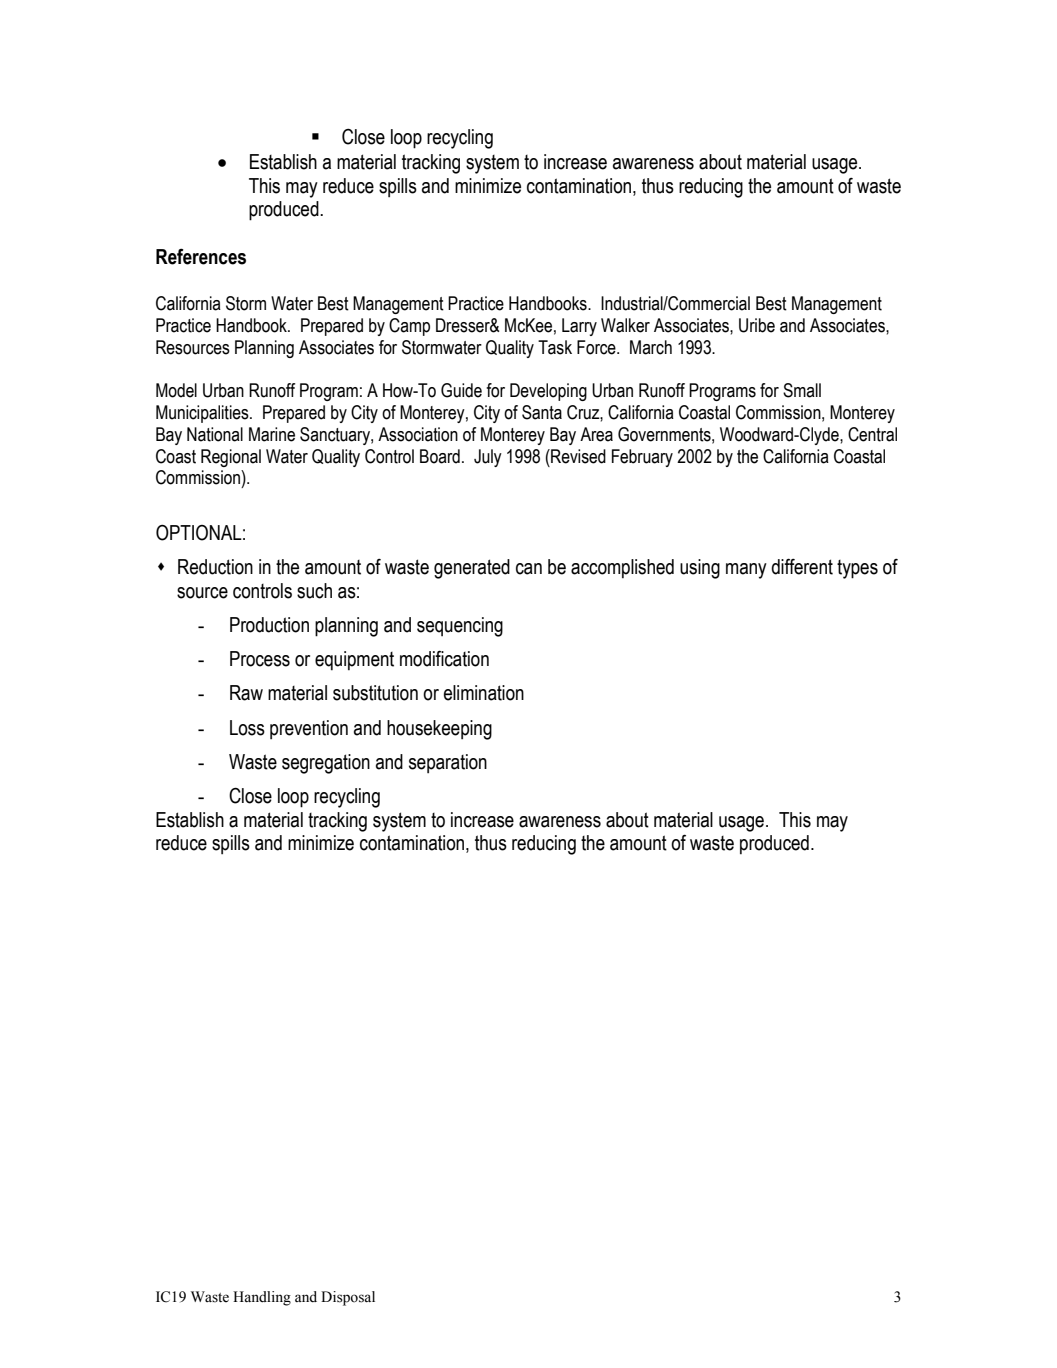 The image size is (1057, 1368). I want to click on Loss, so click(247, 728).
